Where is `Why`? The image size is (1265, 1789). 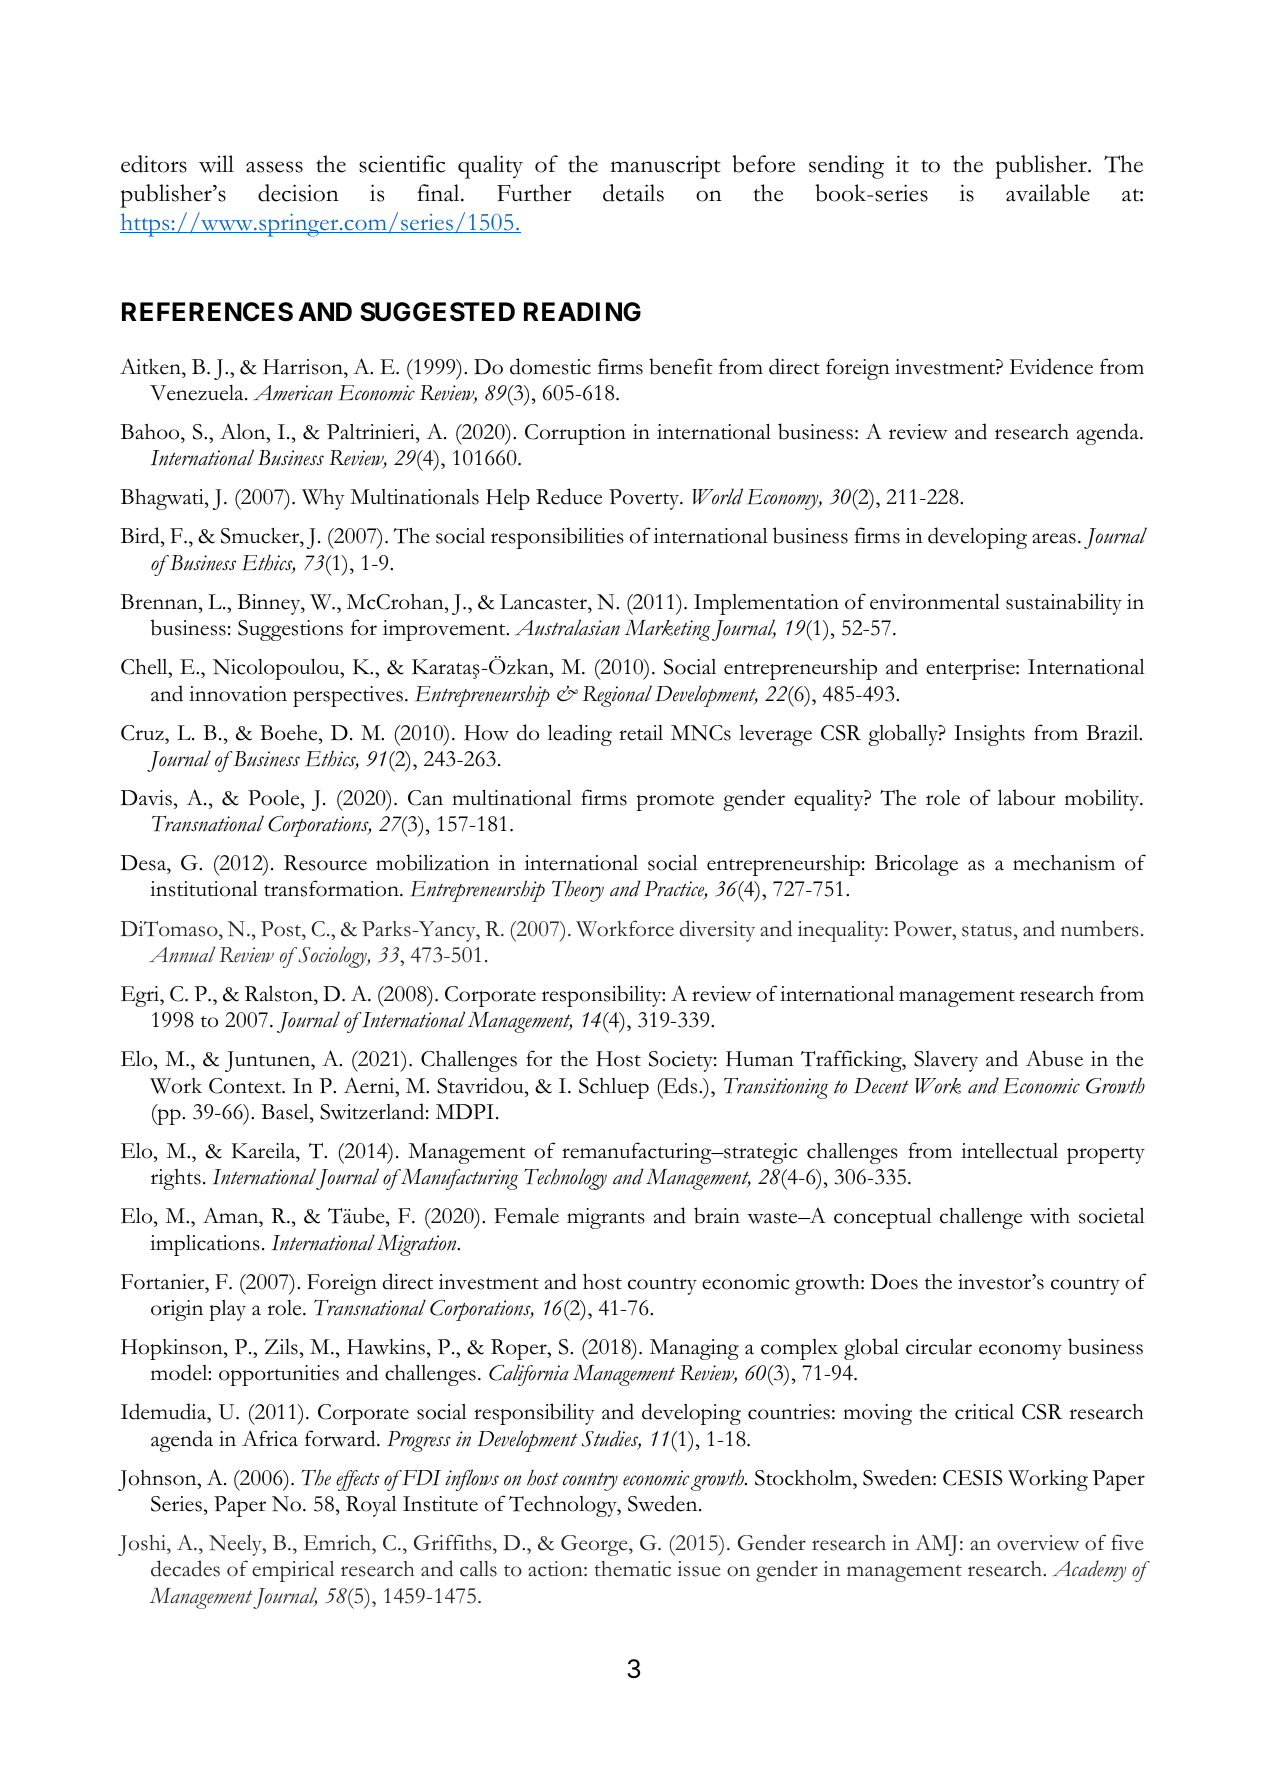
Why is located at coordinates (323, 499).
